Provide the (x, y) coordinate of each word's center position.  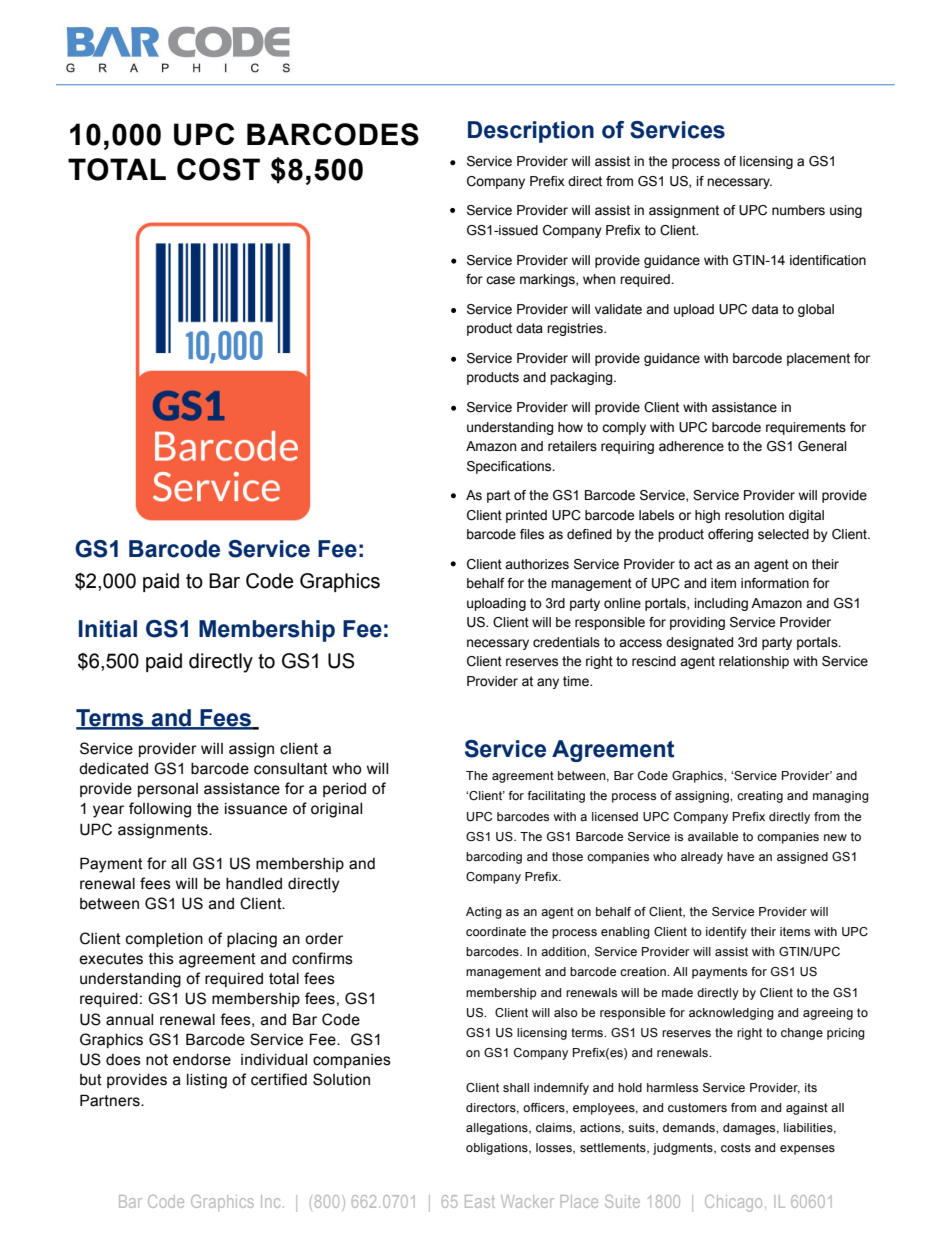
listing (207, 1081)
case (500, 280)
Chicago (733, 1203)
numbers (798, 210)
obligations (498, 1149)
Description (531, 132)
